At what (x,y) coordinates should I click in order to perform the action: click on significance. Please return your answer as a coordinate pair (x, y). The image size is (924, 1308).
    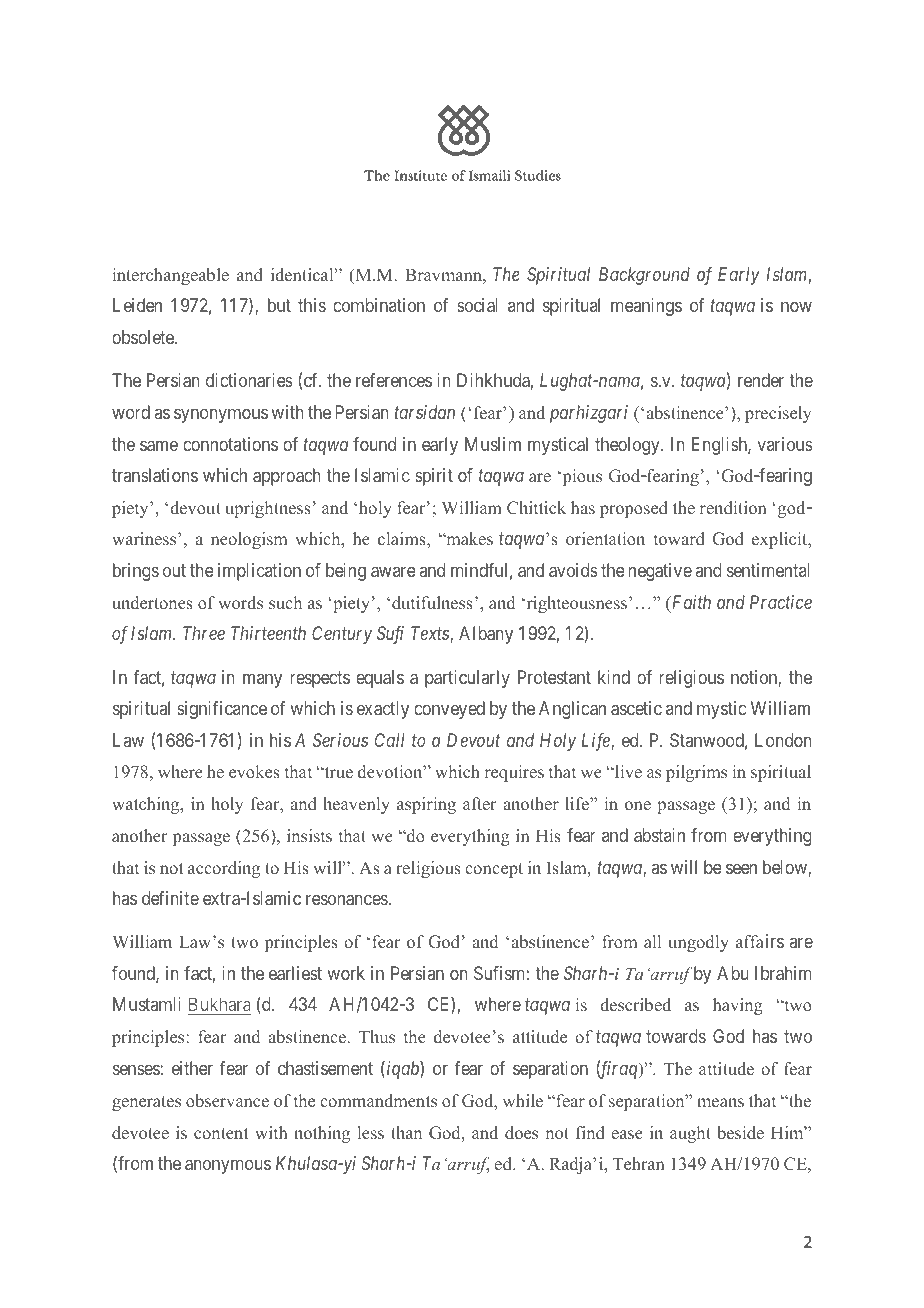
    Looking at the image, I should click on (222, 710).
